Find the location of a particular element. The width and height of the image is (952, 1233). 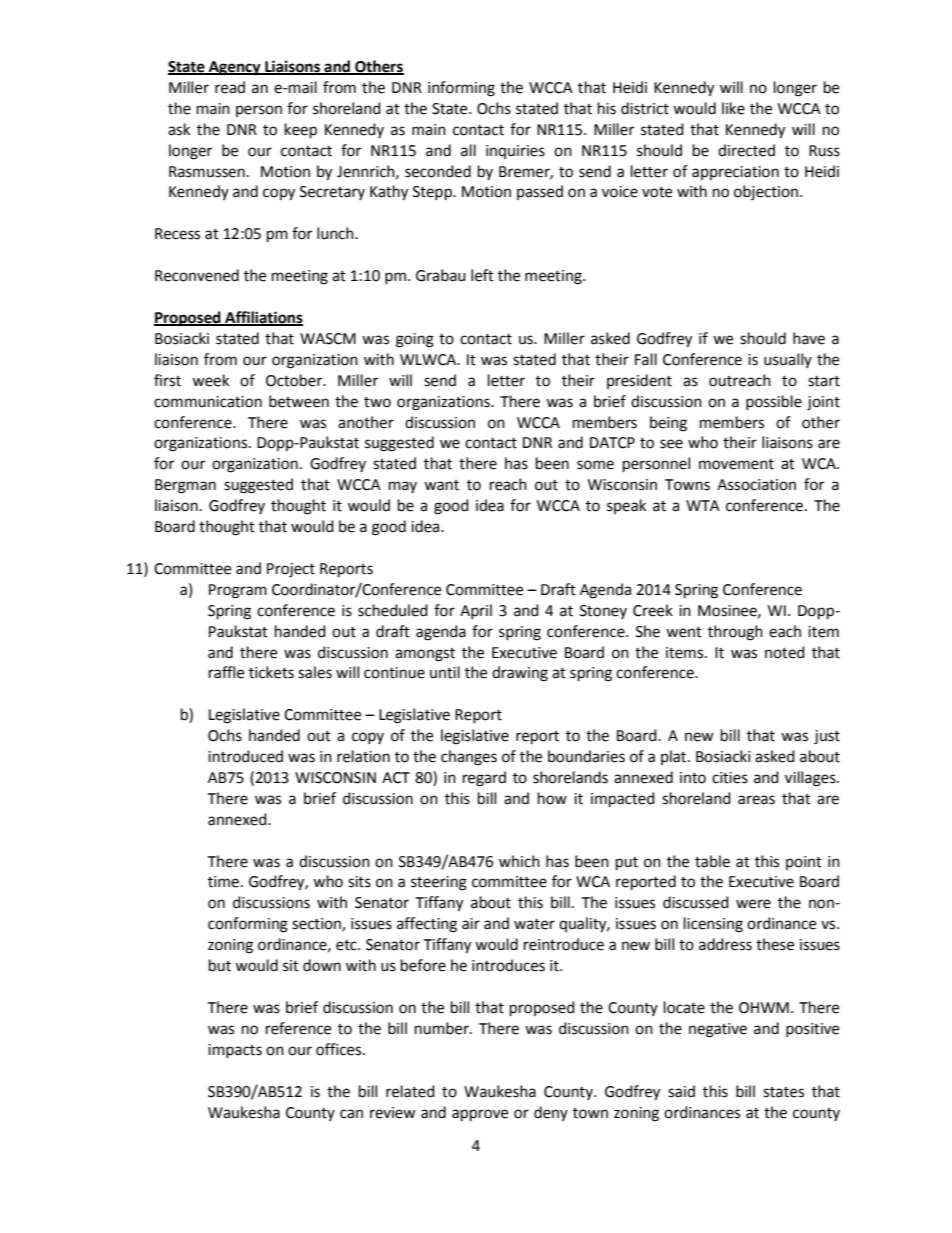

approve is located at coordinates (480, 1115).
